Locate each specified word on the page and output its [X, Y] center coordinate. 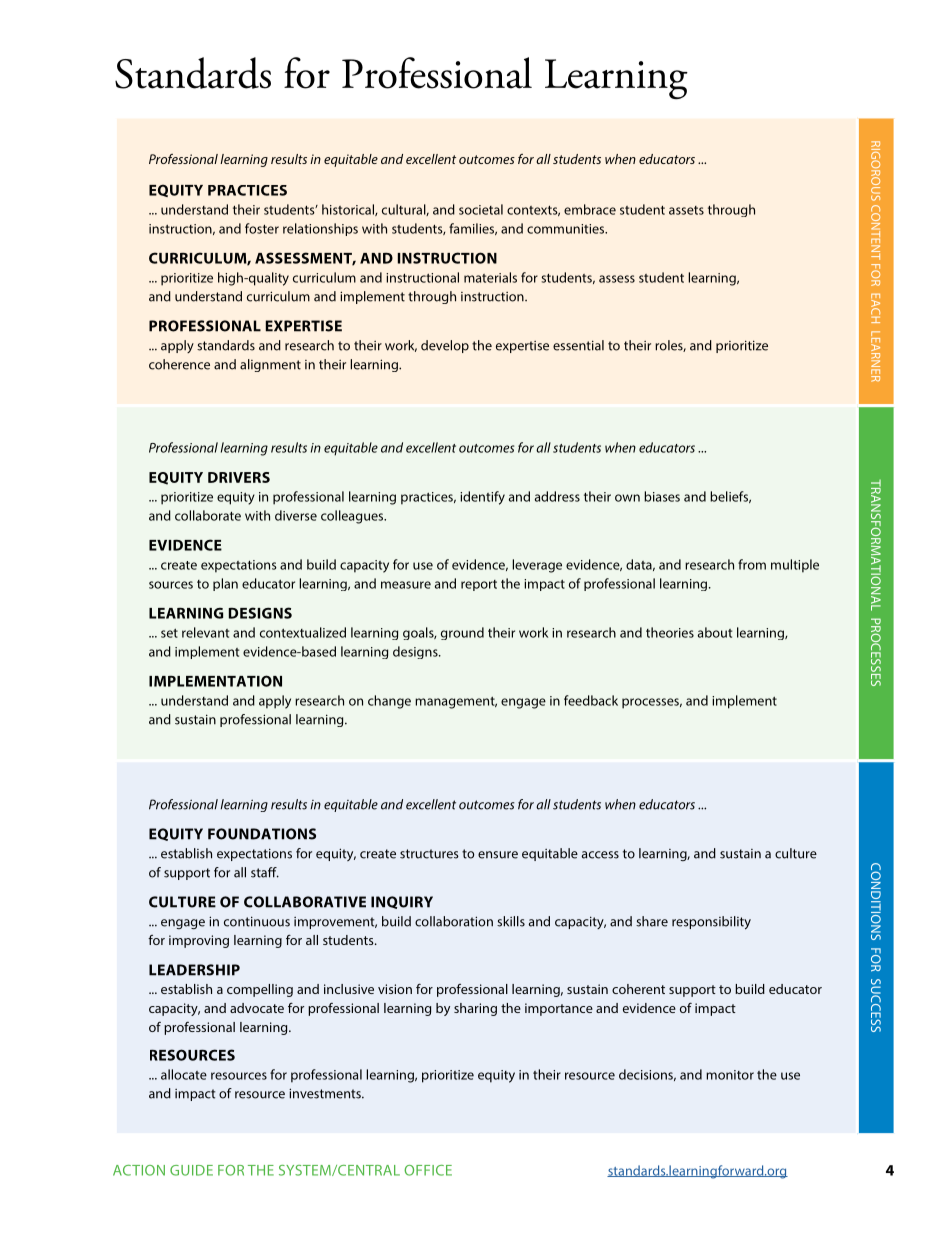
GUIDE [191, 1170]
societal [481, 209]
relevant [205, 632]
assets [686, 210]
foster [262, 228]
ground [462, 633]
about [715, 632]
